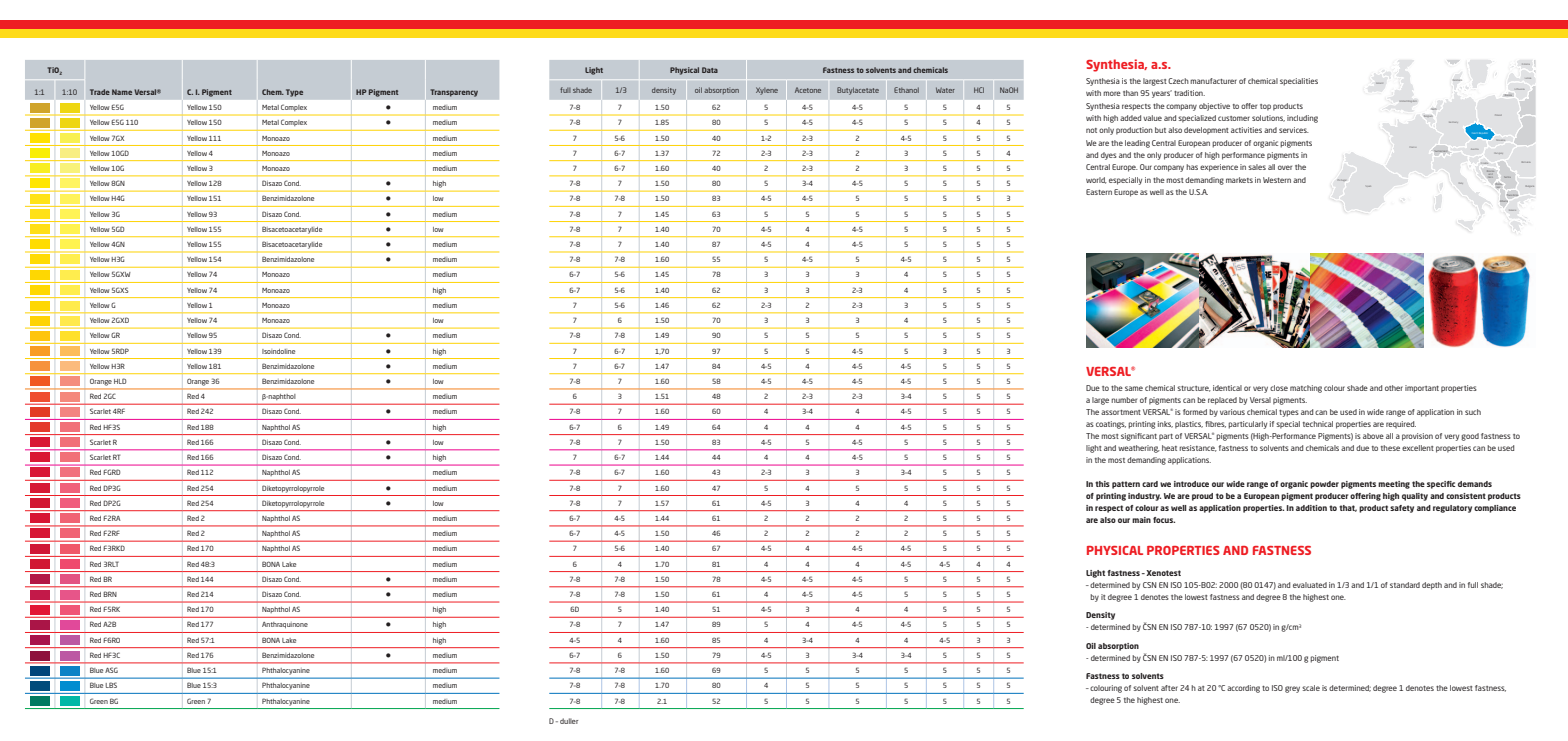 The image size is (1568, 741). Describe the element at coordinates (110, 594) in the screenshot. I see `BRN` at that location.
